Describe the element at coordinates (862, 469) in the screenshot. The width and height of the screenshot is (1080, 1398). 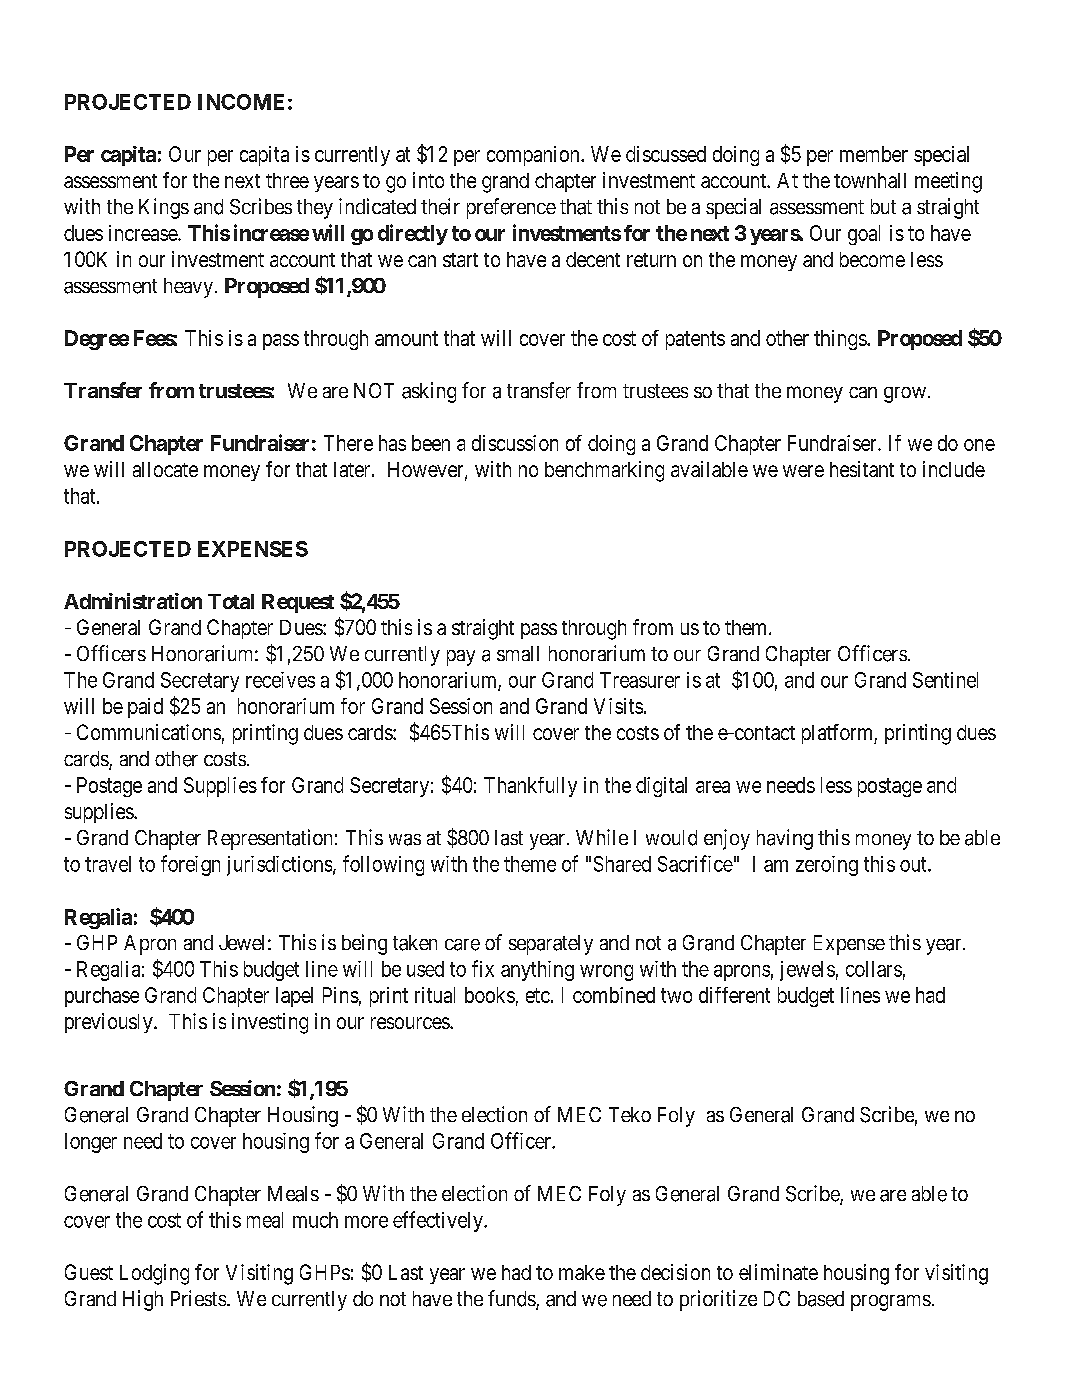
I see `hesitant` at that location.
